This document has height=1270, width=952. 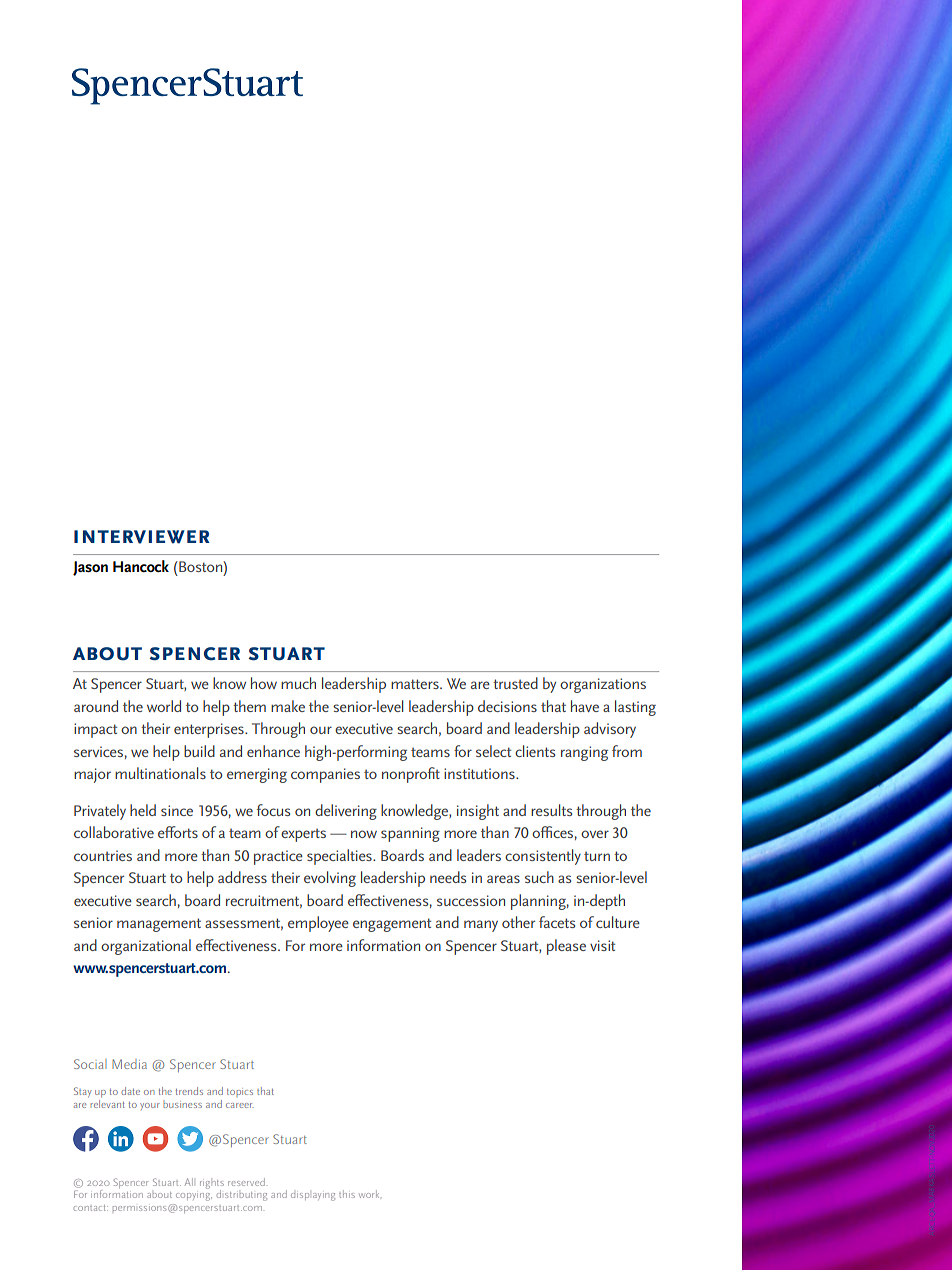 I want to click on evolving, so click(x=330, y=879).
